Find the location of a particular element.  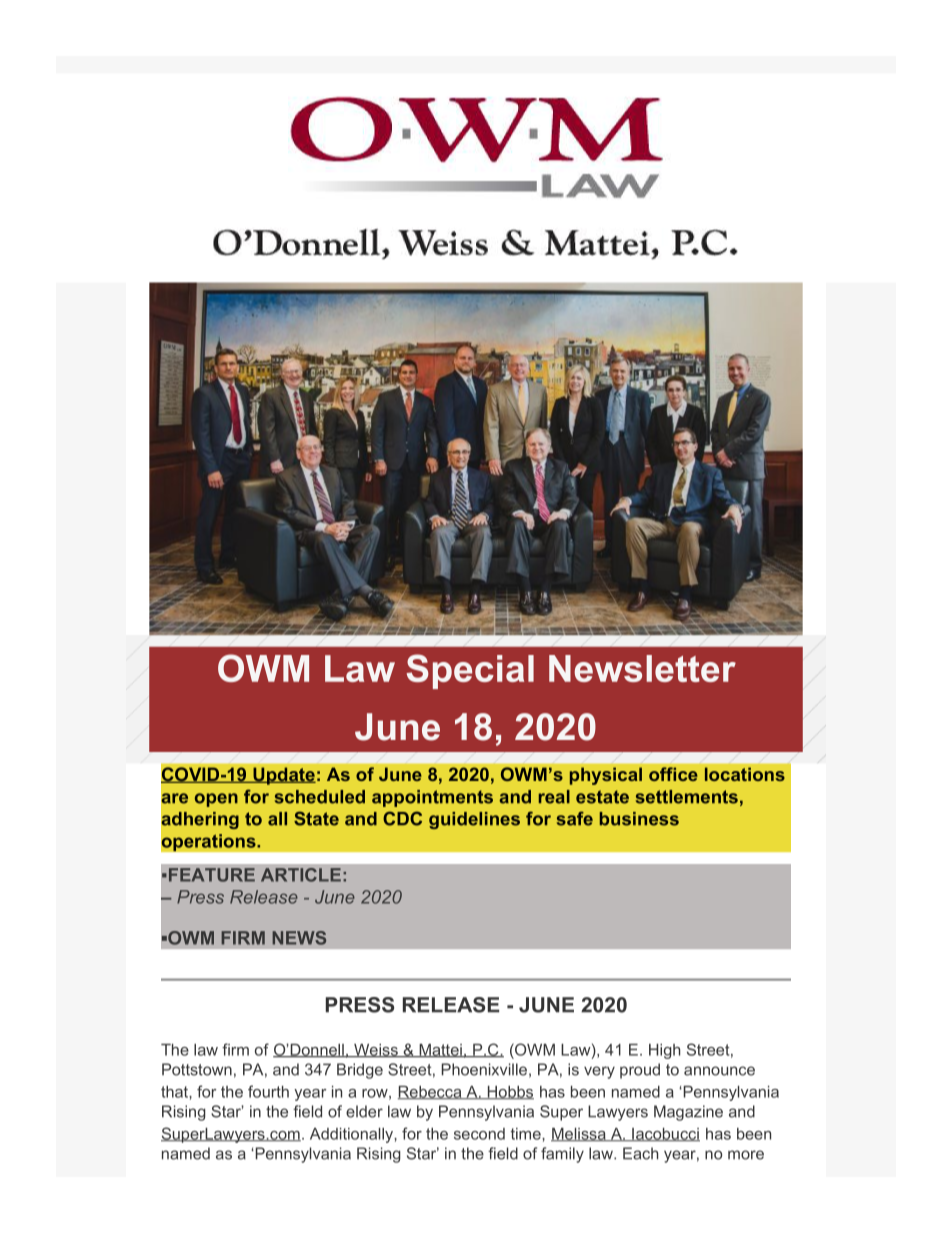

ARTICLE is located at coordinates (301, 875).
